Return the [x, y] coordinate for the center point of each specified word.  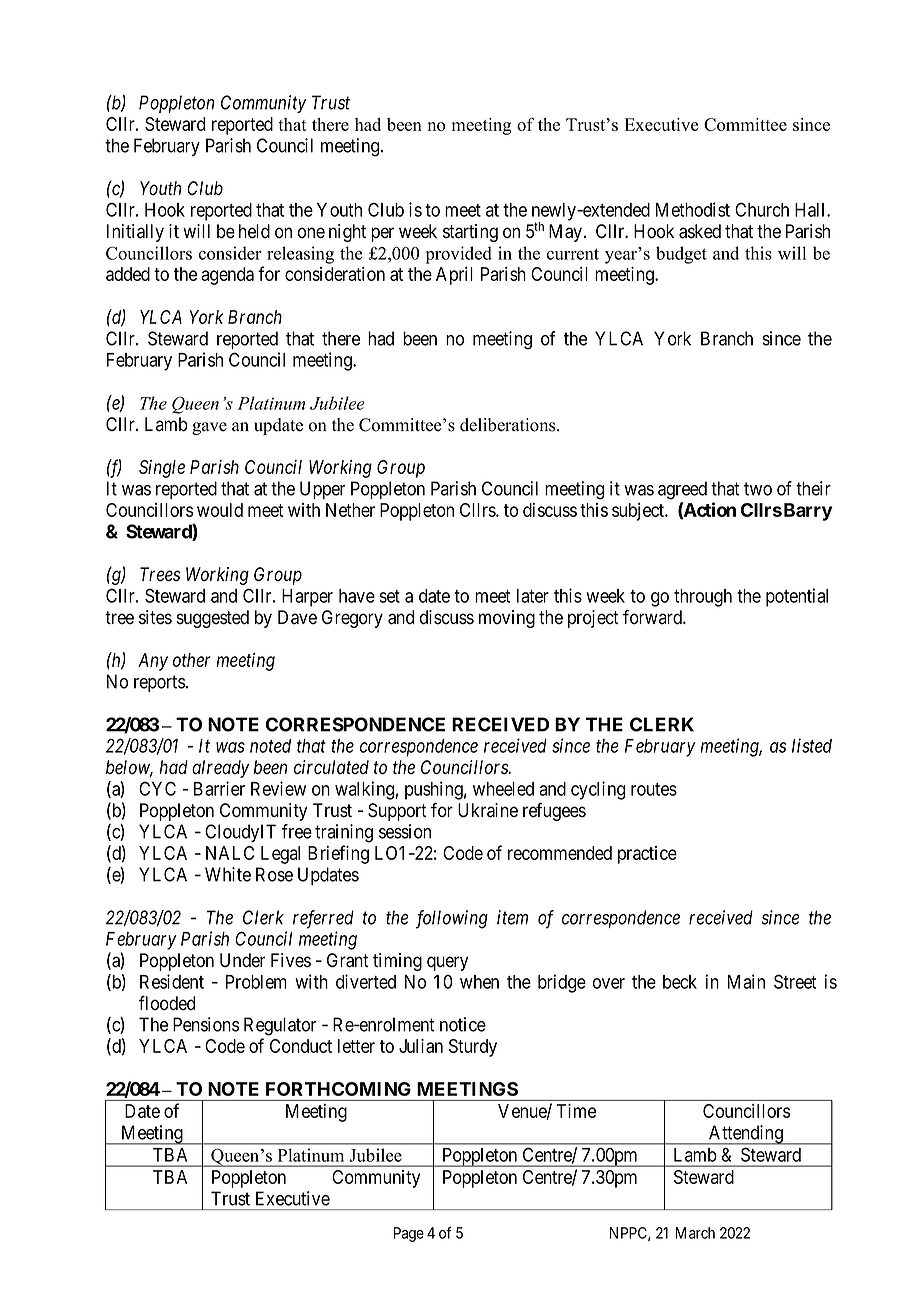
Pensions [206, 1024]
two [758, 489]
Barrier [219, 788]
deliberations [509, 425]
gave [209, 428]
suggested [213, 619]
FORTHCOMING [338, 1089]
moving [507, 619]
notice [463, 1024]
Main [746, 981]
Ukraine [488, 810]
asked [700, 231]
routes [654, 789]
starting [470, 233]
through [703, 598]
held [254, 231]
